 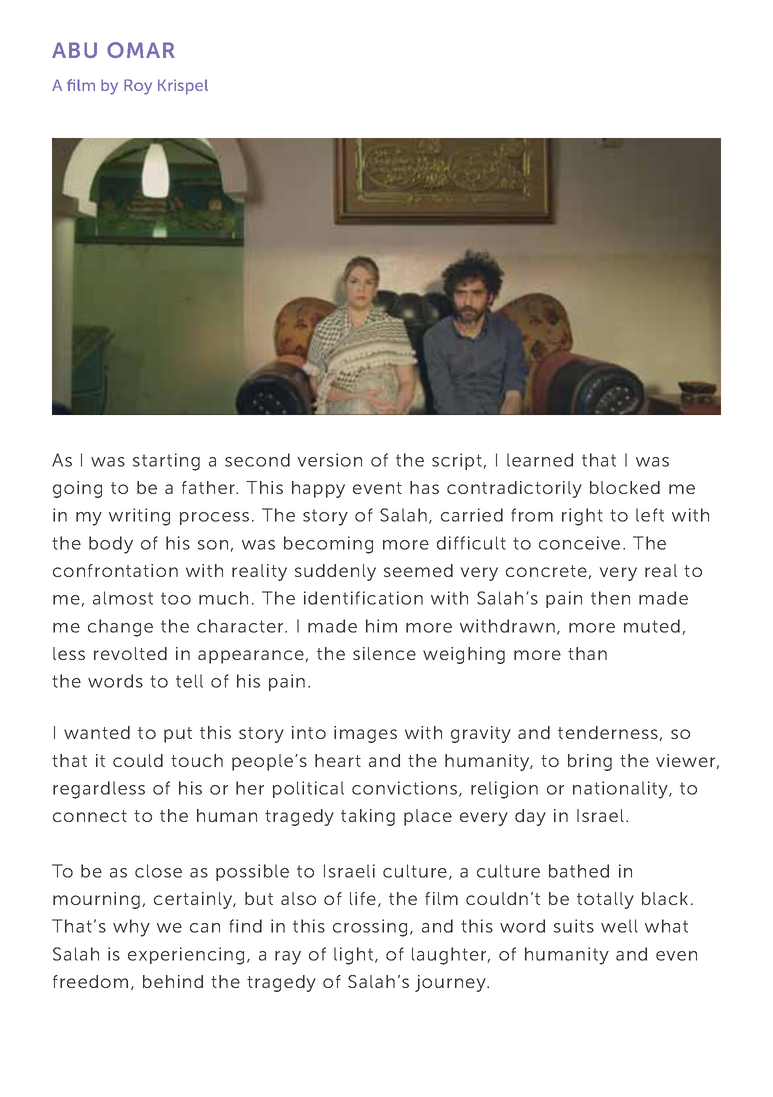 I want to click on version, so click(x=329, y=460).
